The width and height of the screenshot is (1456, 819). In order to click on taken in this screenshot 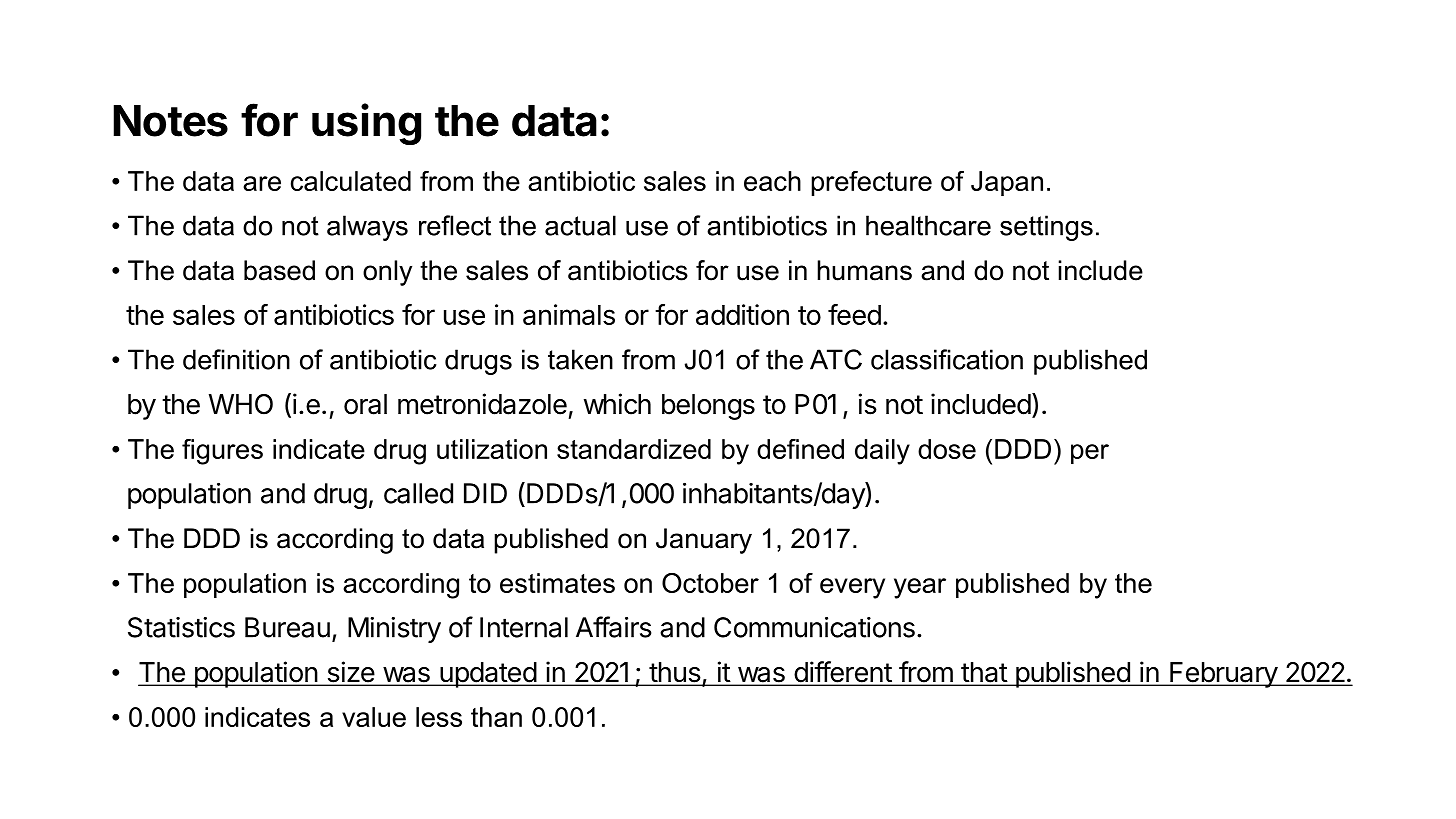, I will do `click(580, 359)`.
